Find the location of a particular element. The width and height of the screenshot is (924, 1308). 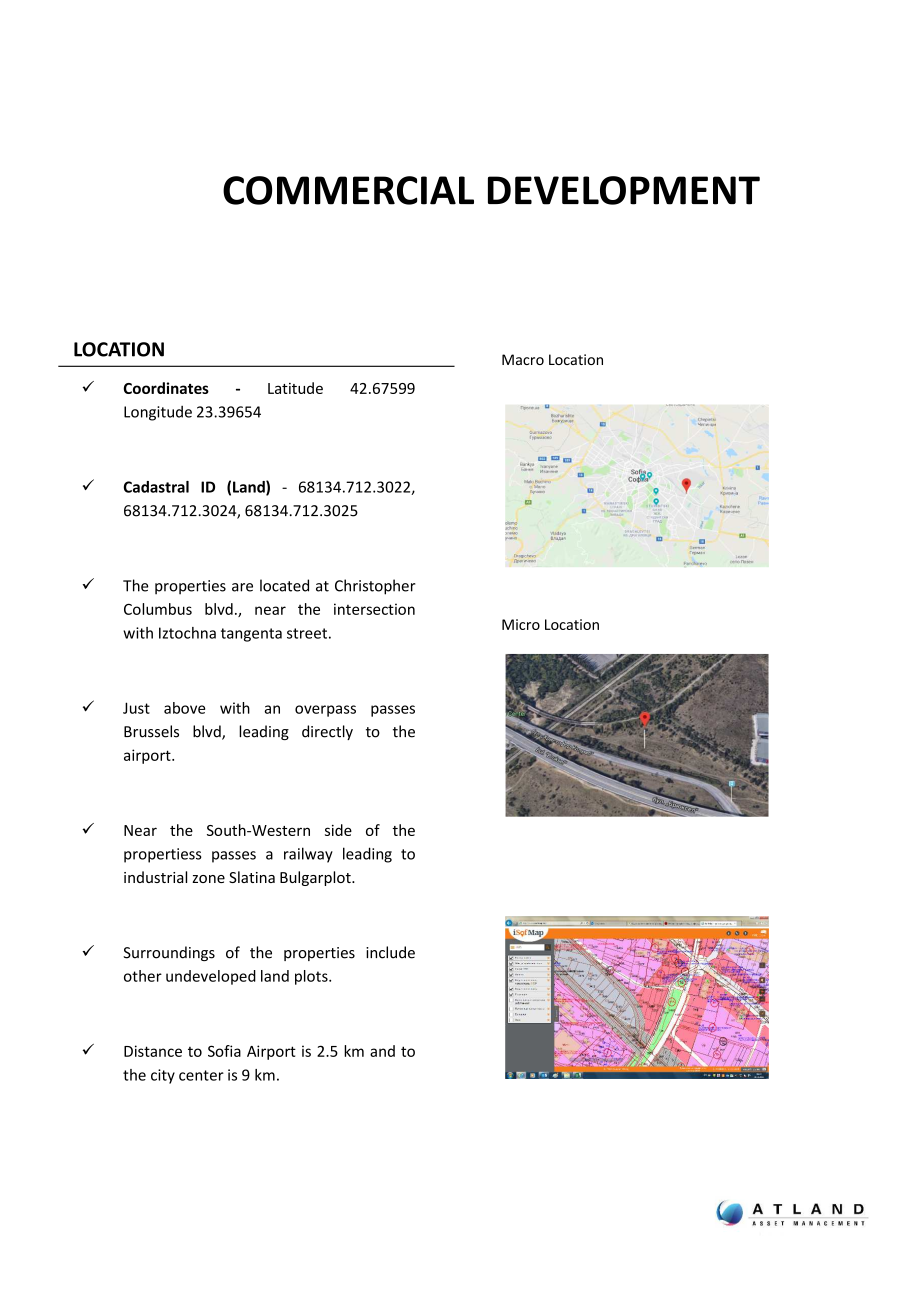

Latitude is located at coordinates (295, 388).
